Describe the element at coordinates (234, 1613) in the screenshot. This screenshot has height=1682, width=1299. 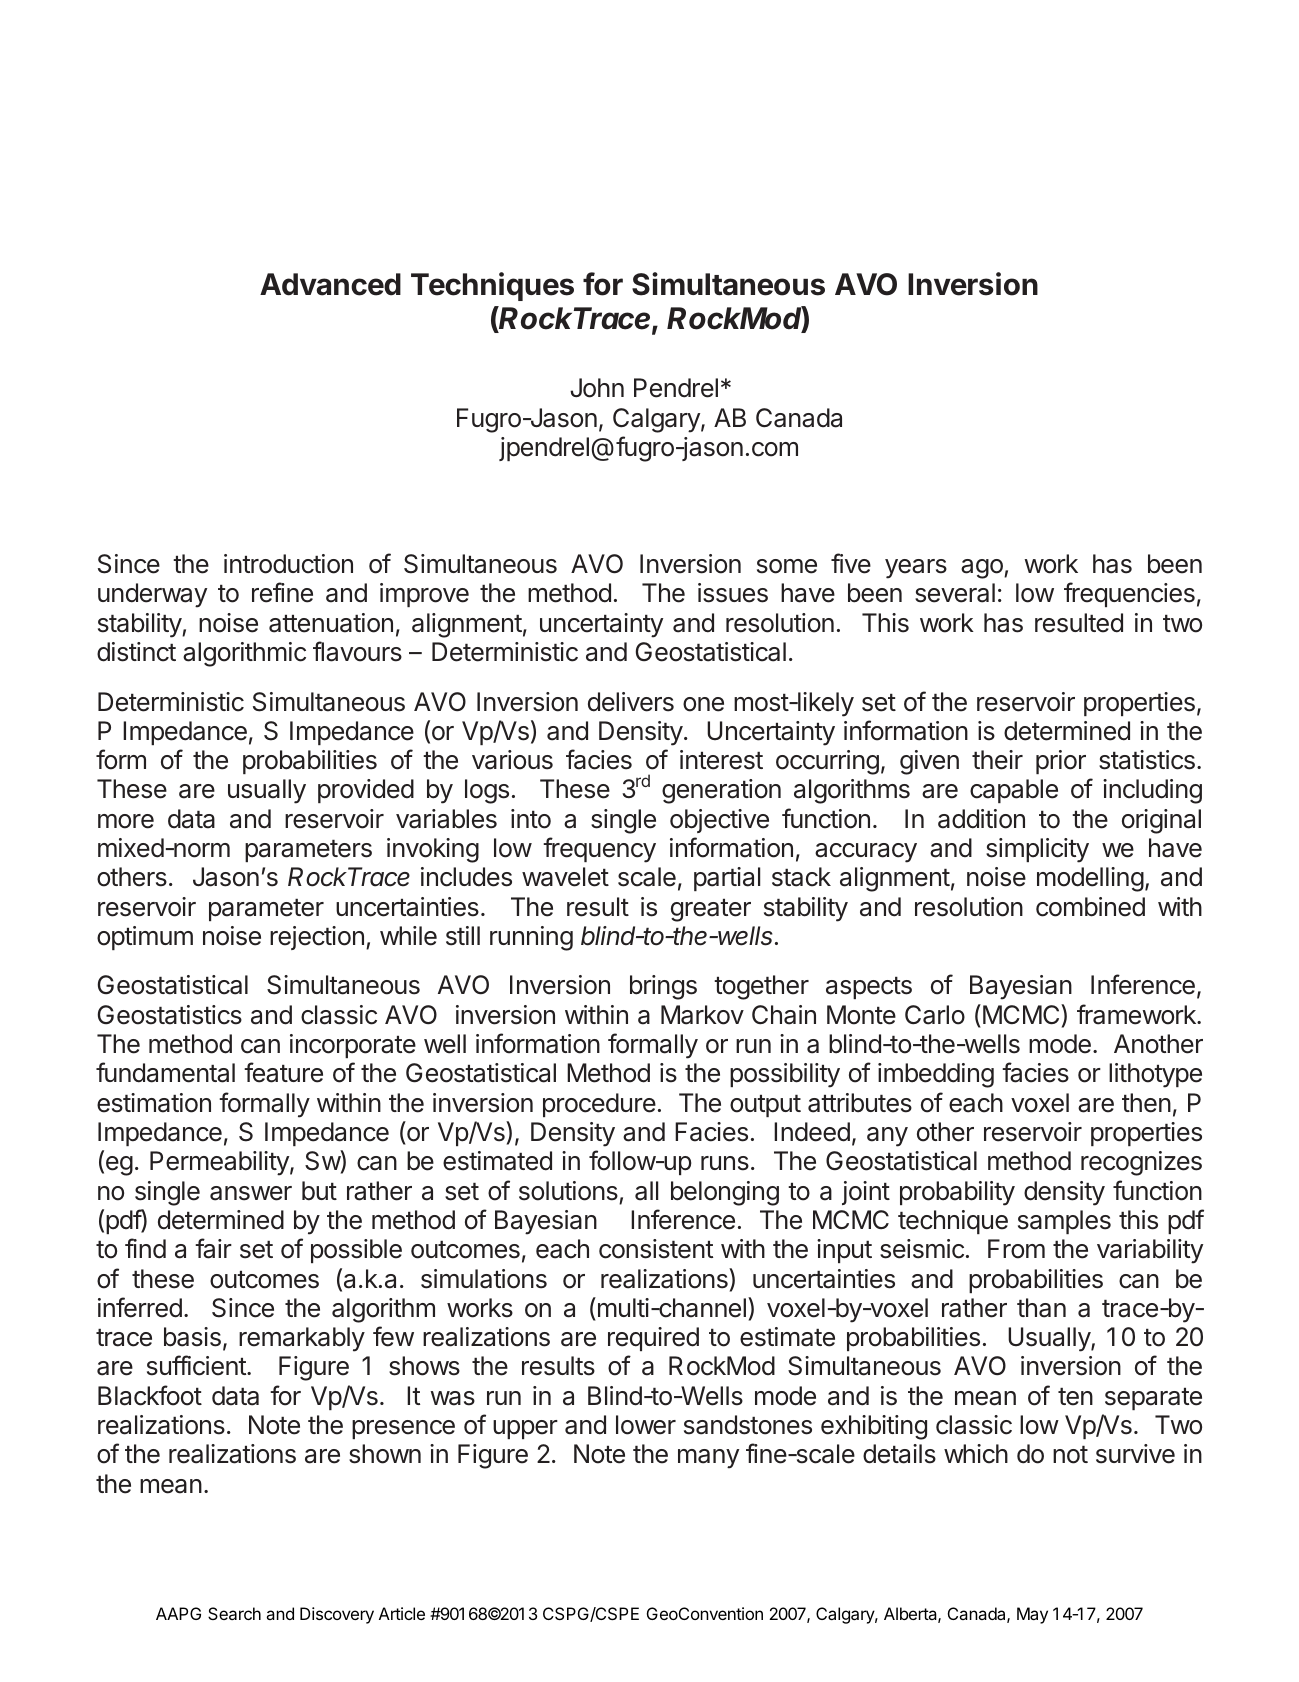
I see `Search` at that location.
